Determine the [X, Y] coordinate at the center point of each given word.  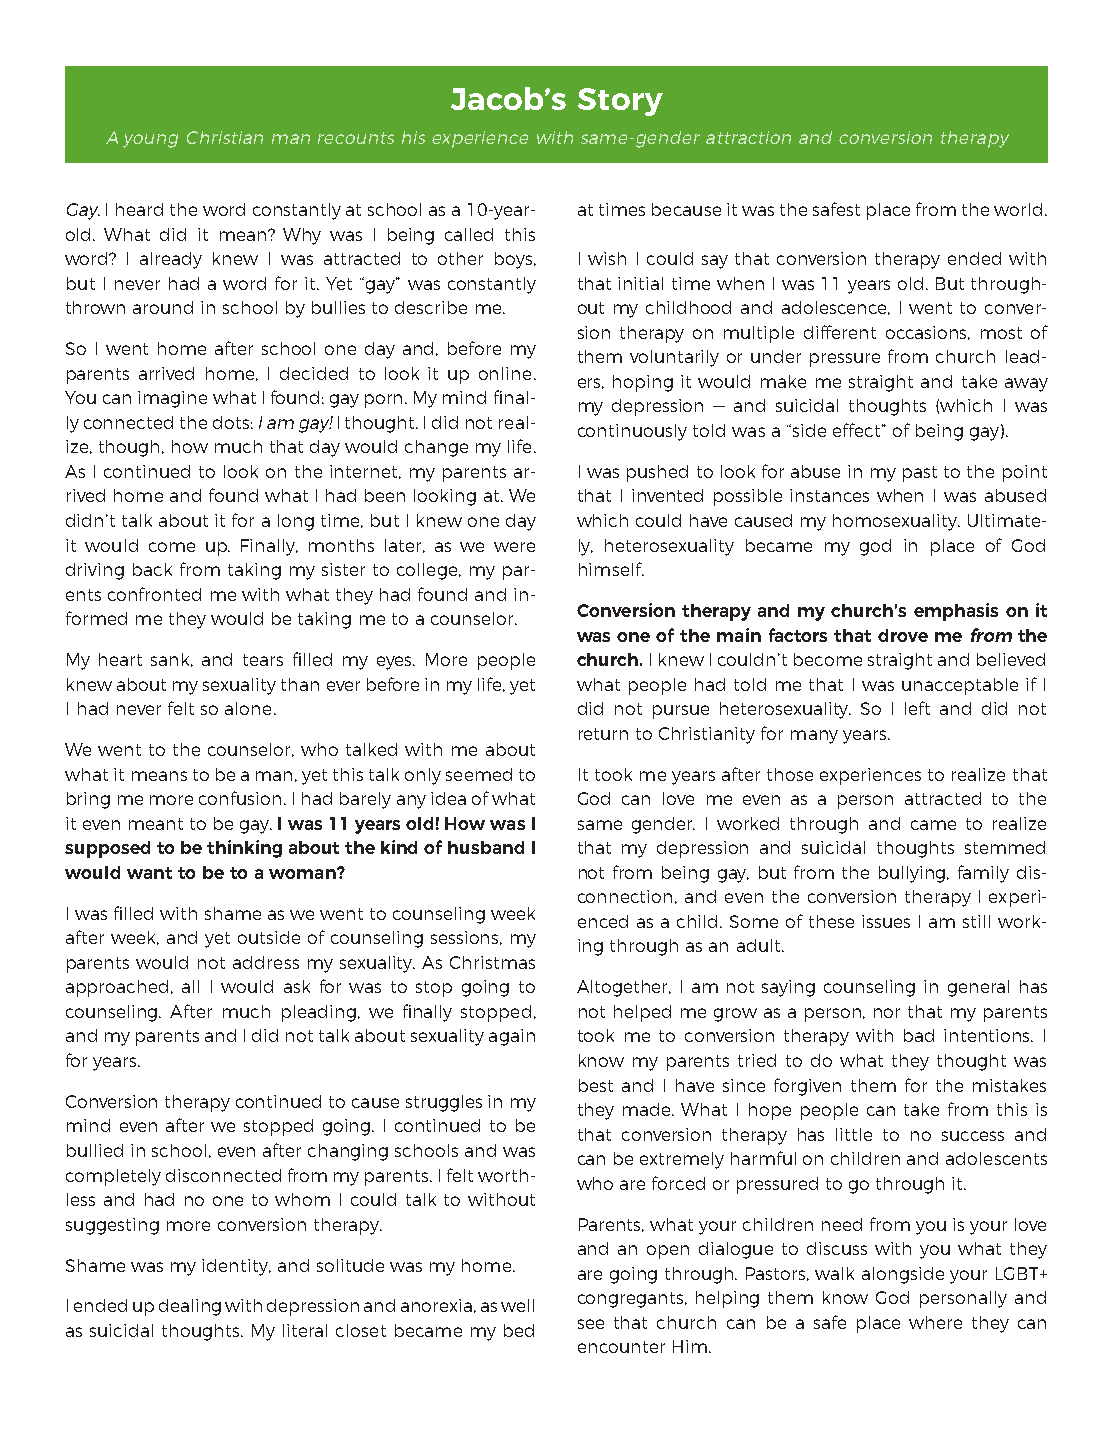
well [517, 1305]
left [917, 708]
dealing [190, 1307]
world [1018, 209]
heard [139, 209]
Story [620, 102]
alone [248, 708]
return [603, 734]
